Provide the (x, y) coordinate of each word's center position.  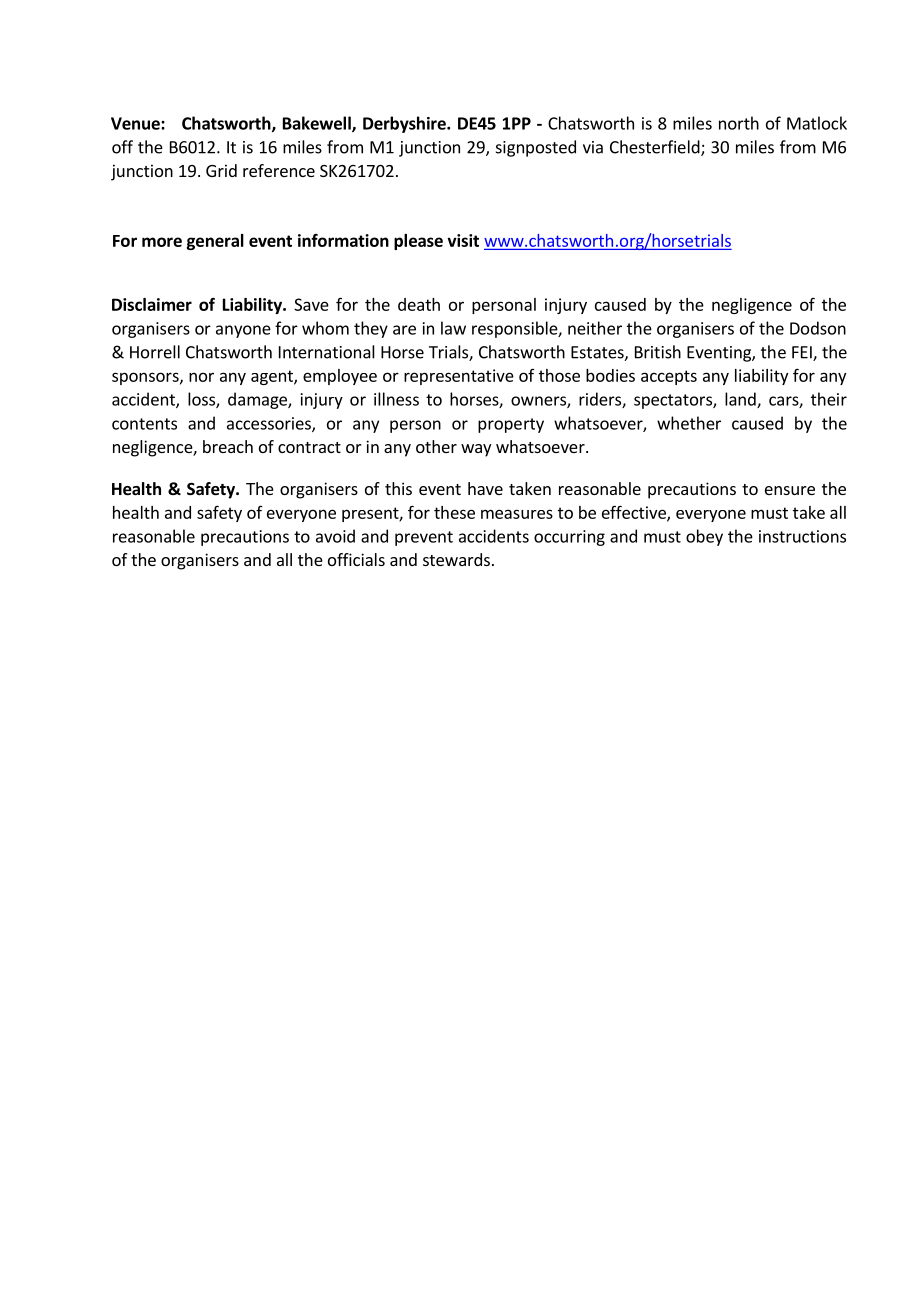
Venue (136, 123)
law (453, 328)
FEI (803, 353)
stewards (456, 559)
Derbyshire (405, 124)
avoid (335, 536)
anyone (243, 331)
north (739, 123)
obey (704, 537)
